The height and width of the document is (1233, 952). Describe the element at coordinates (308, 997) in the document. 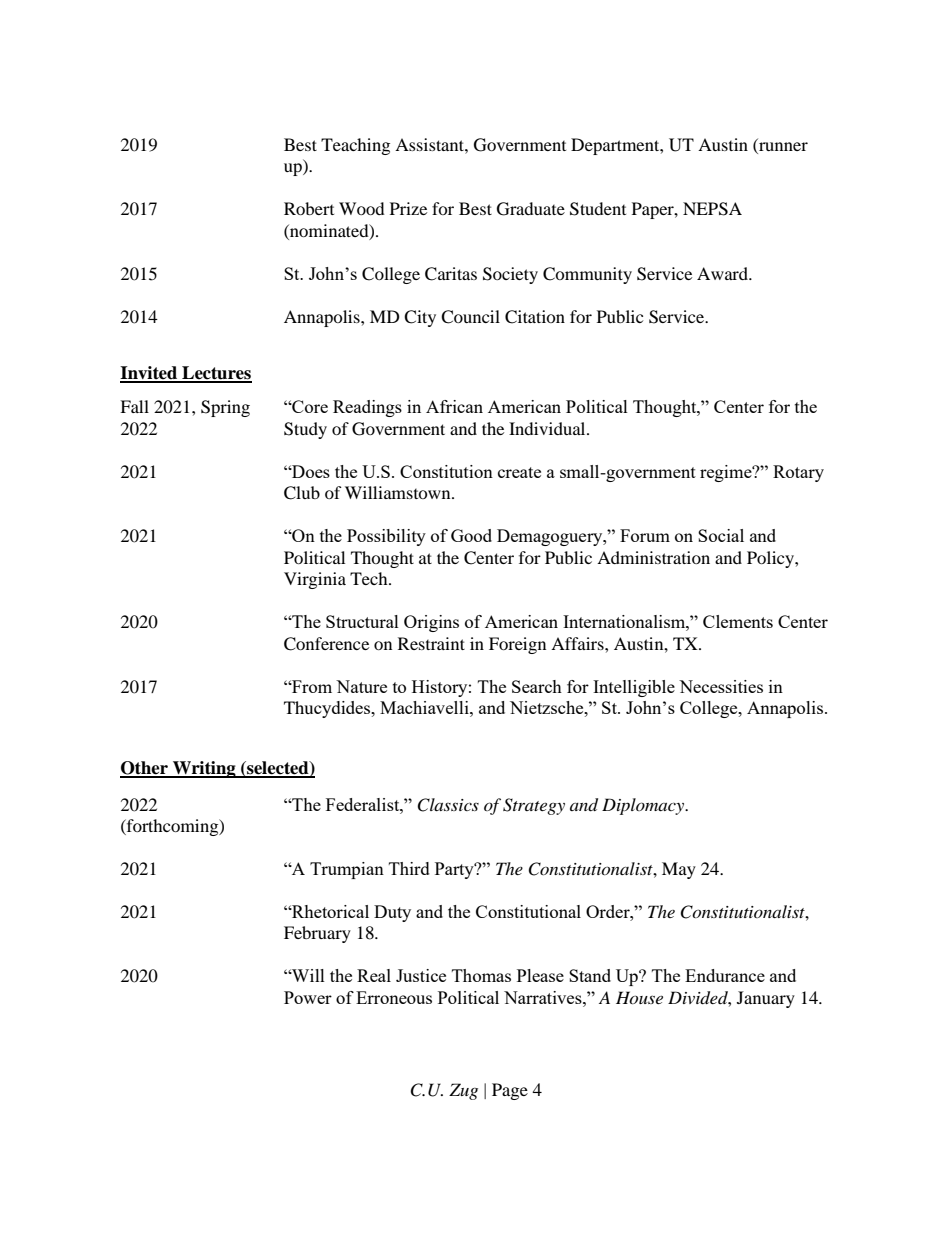

I see `Power` at that location.
